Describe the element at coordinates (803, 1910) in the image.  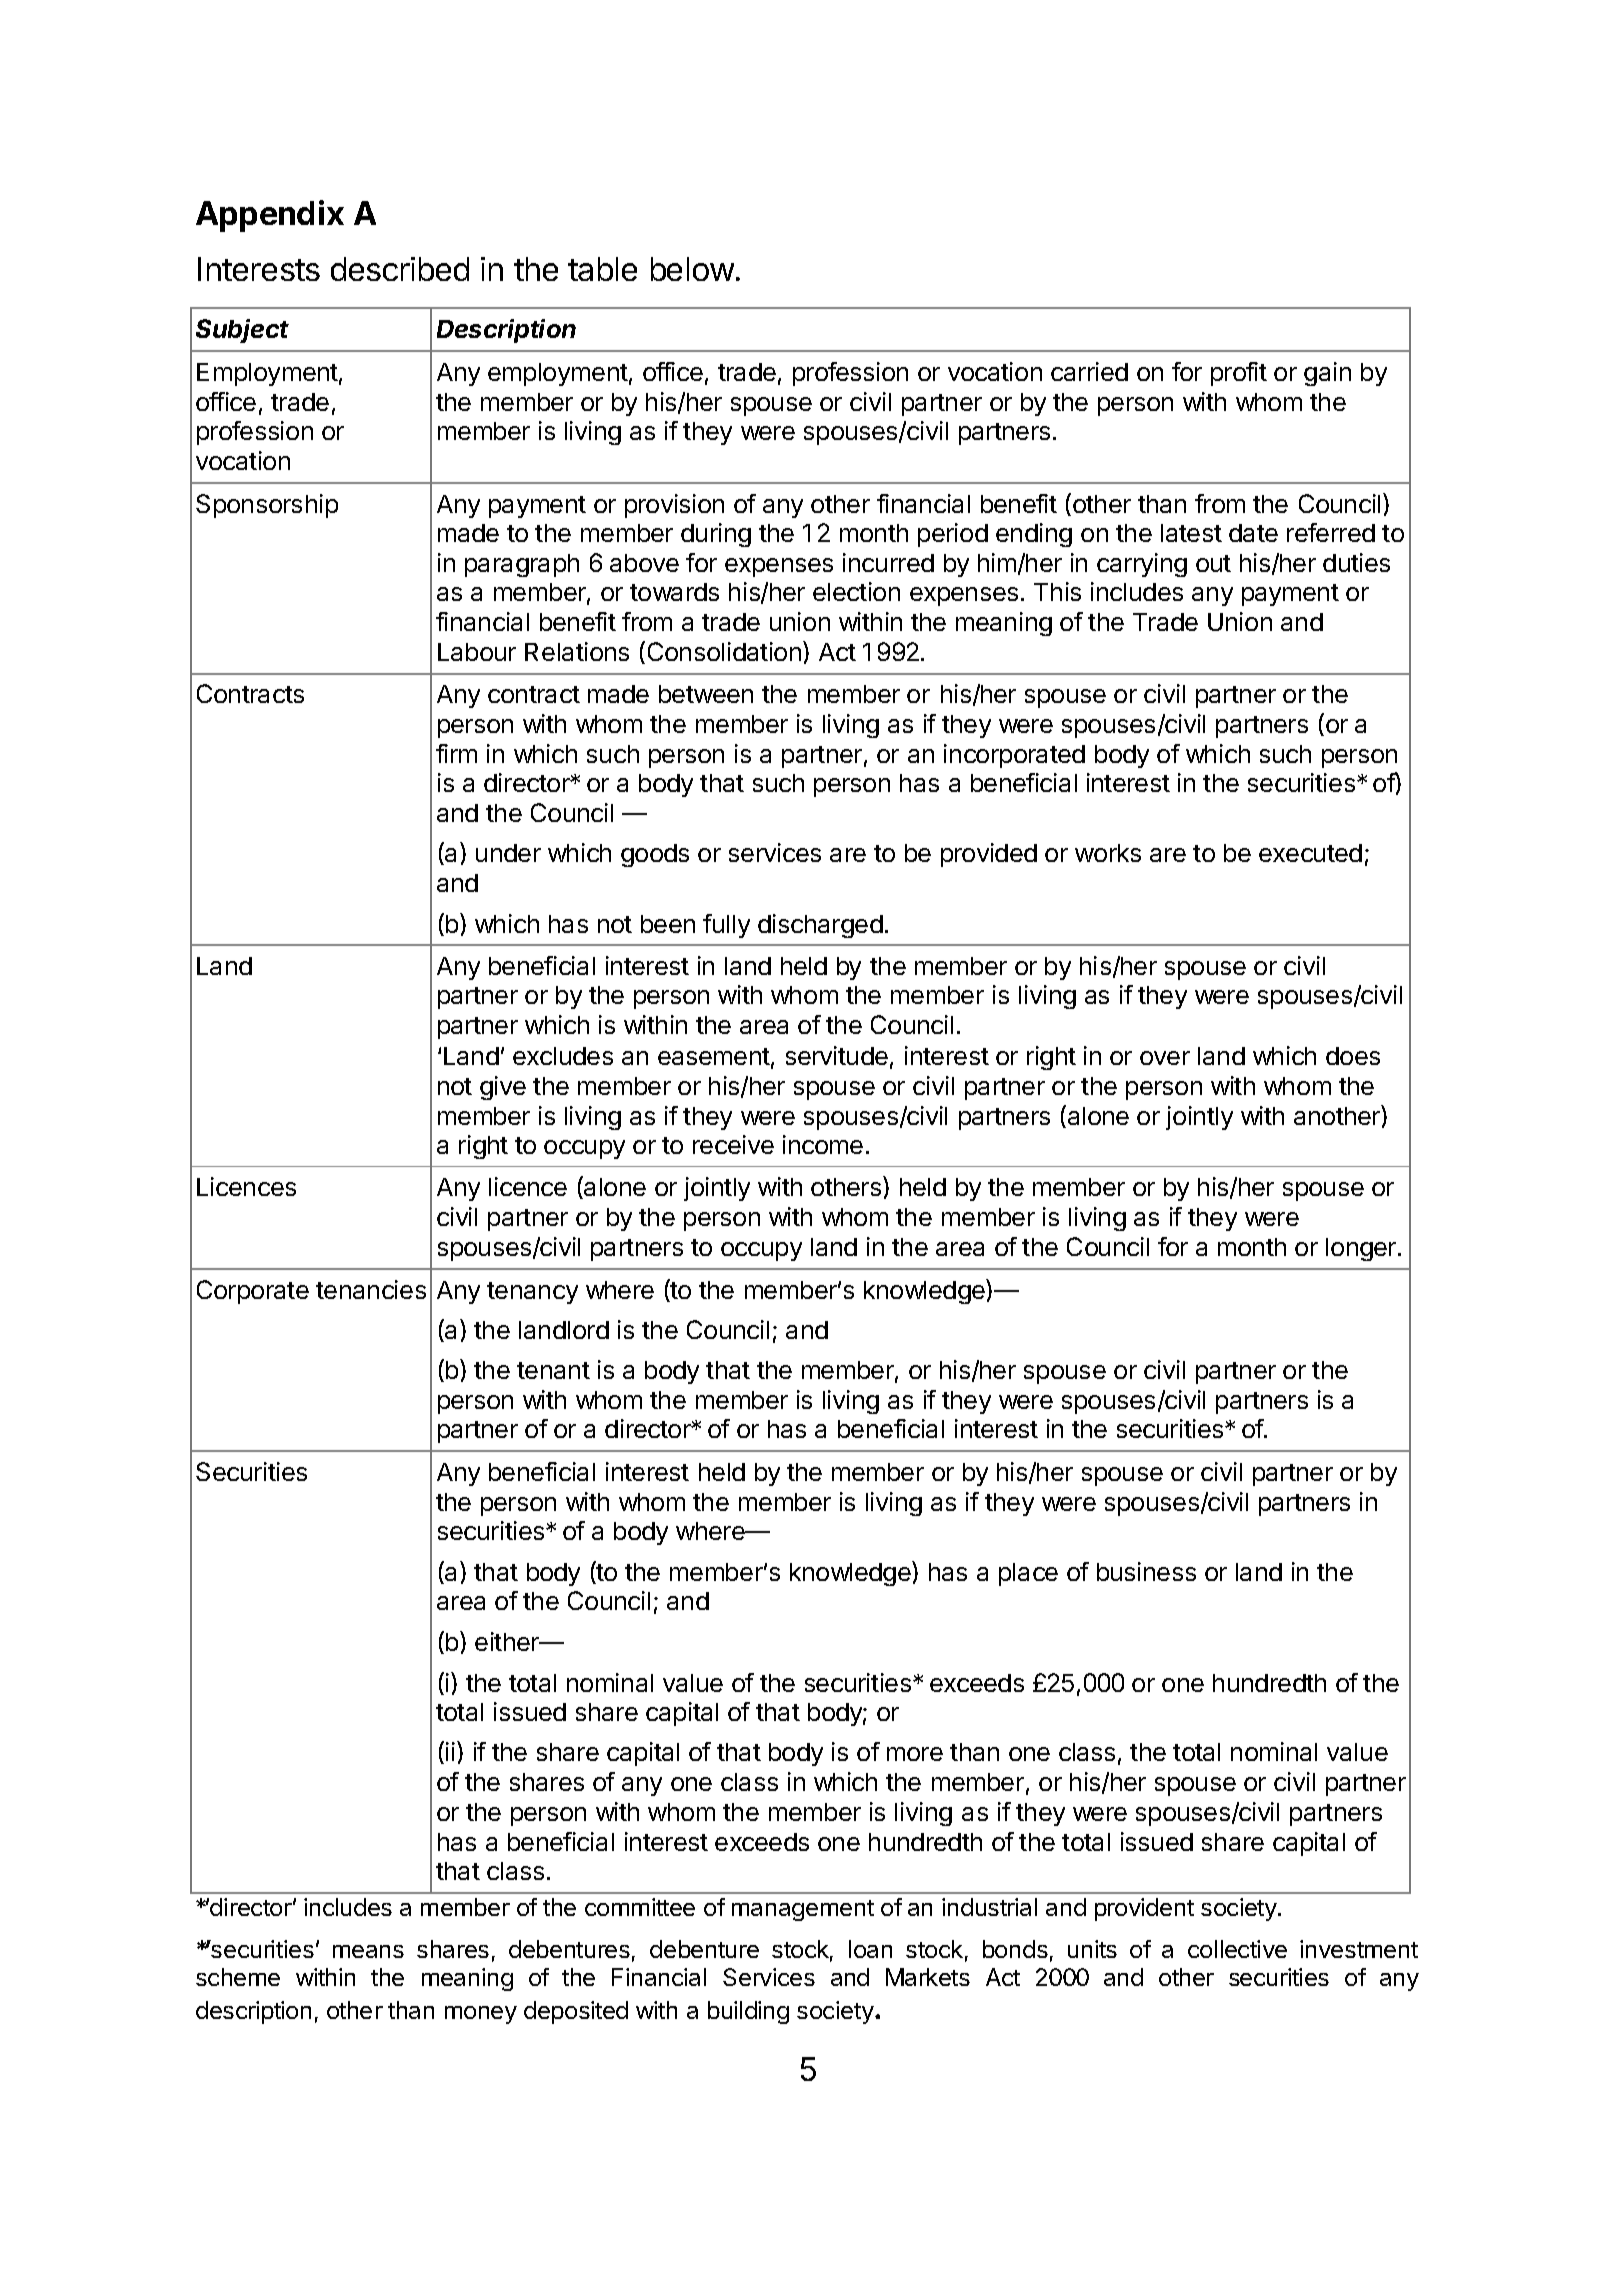
I see `management` at that location.
